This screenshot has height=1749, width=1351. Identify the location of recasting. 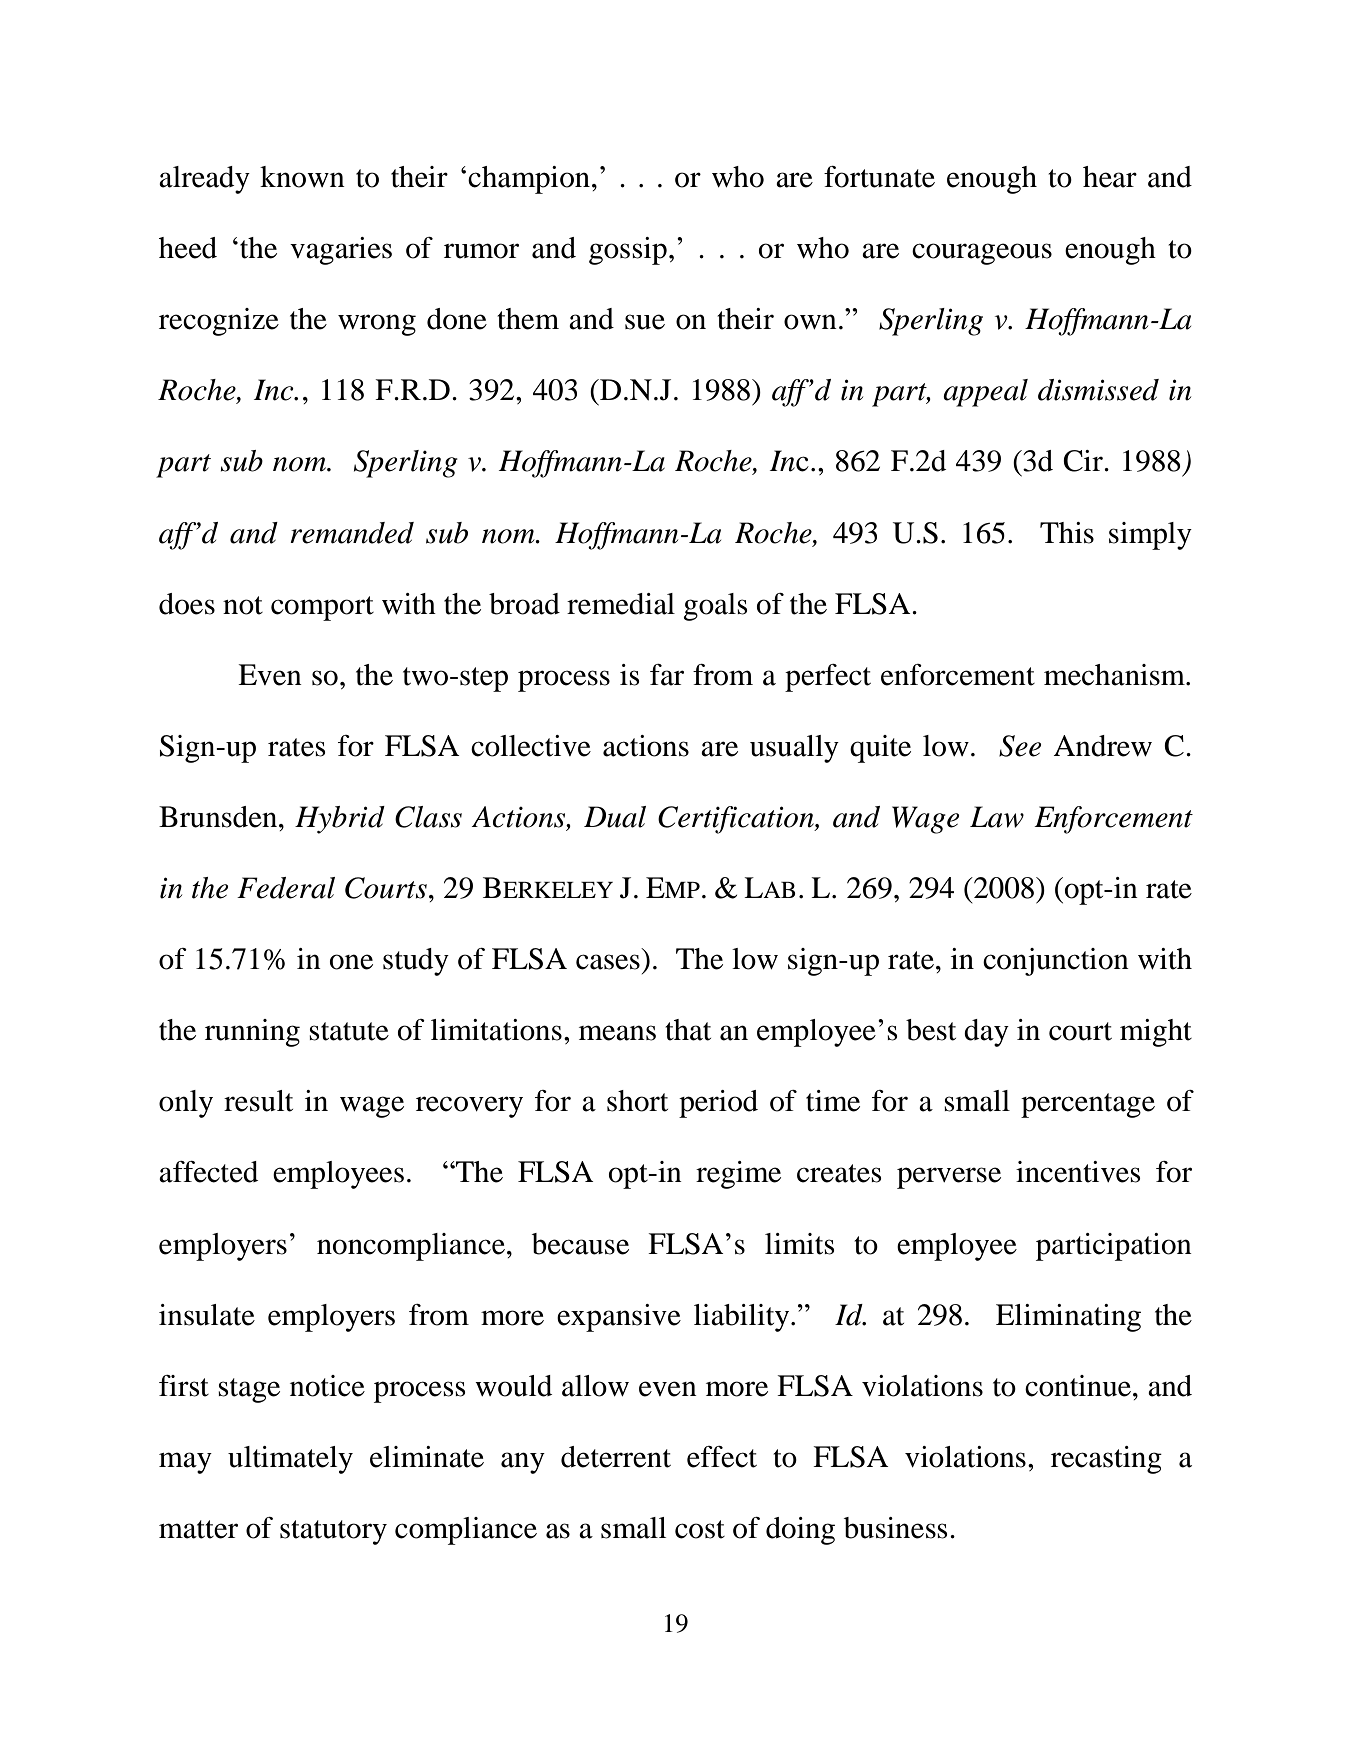
(1106, 1460).
